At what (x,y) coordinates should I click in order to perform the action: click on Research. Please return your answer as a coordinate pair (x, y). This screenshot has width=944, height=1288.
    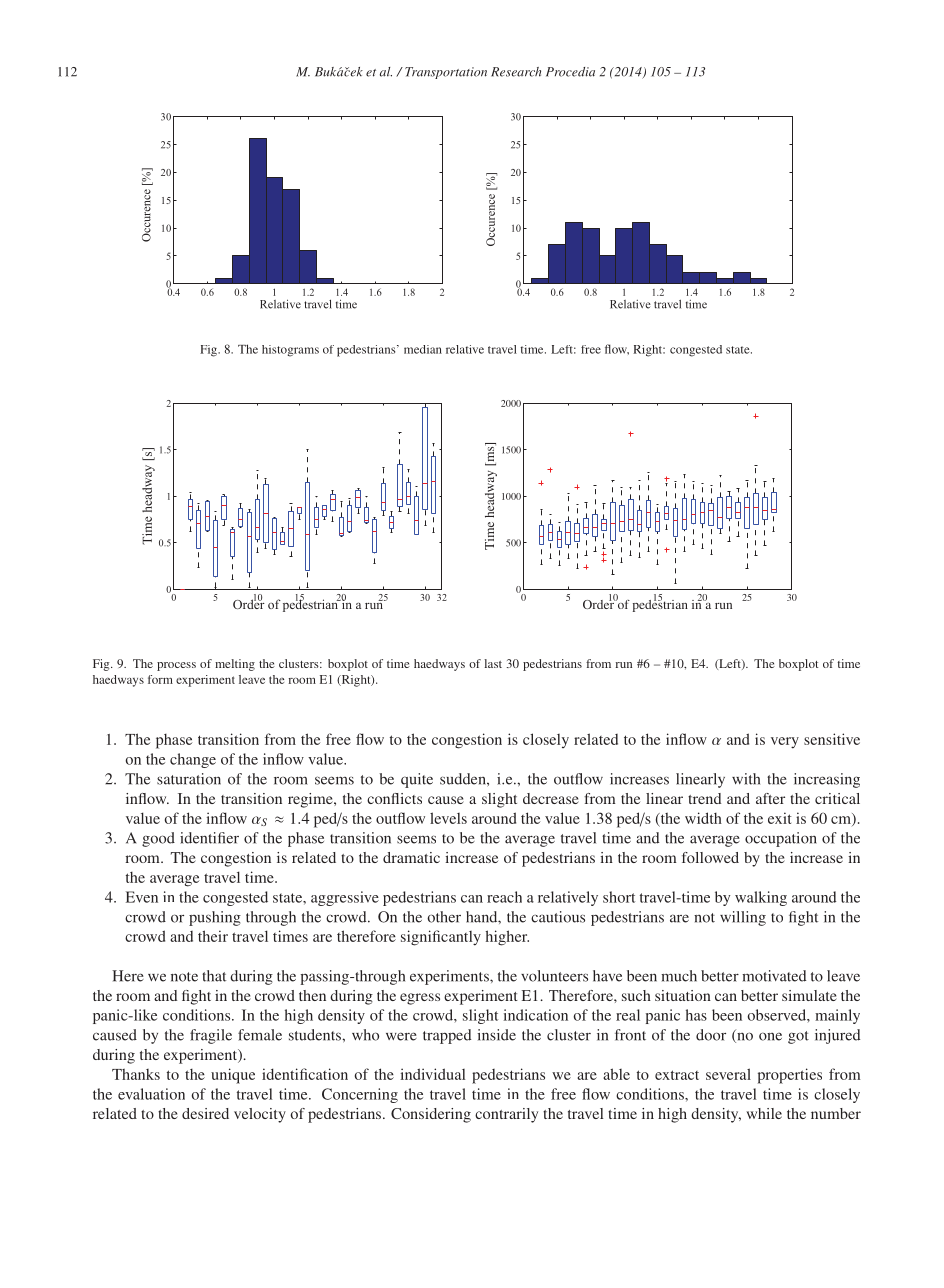
    Looking at the image, I should click on (516, 72).
